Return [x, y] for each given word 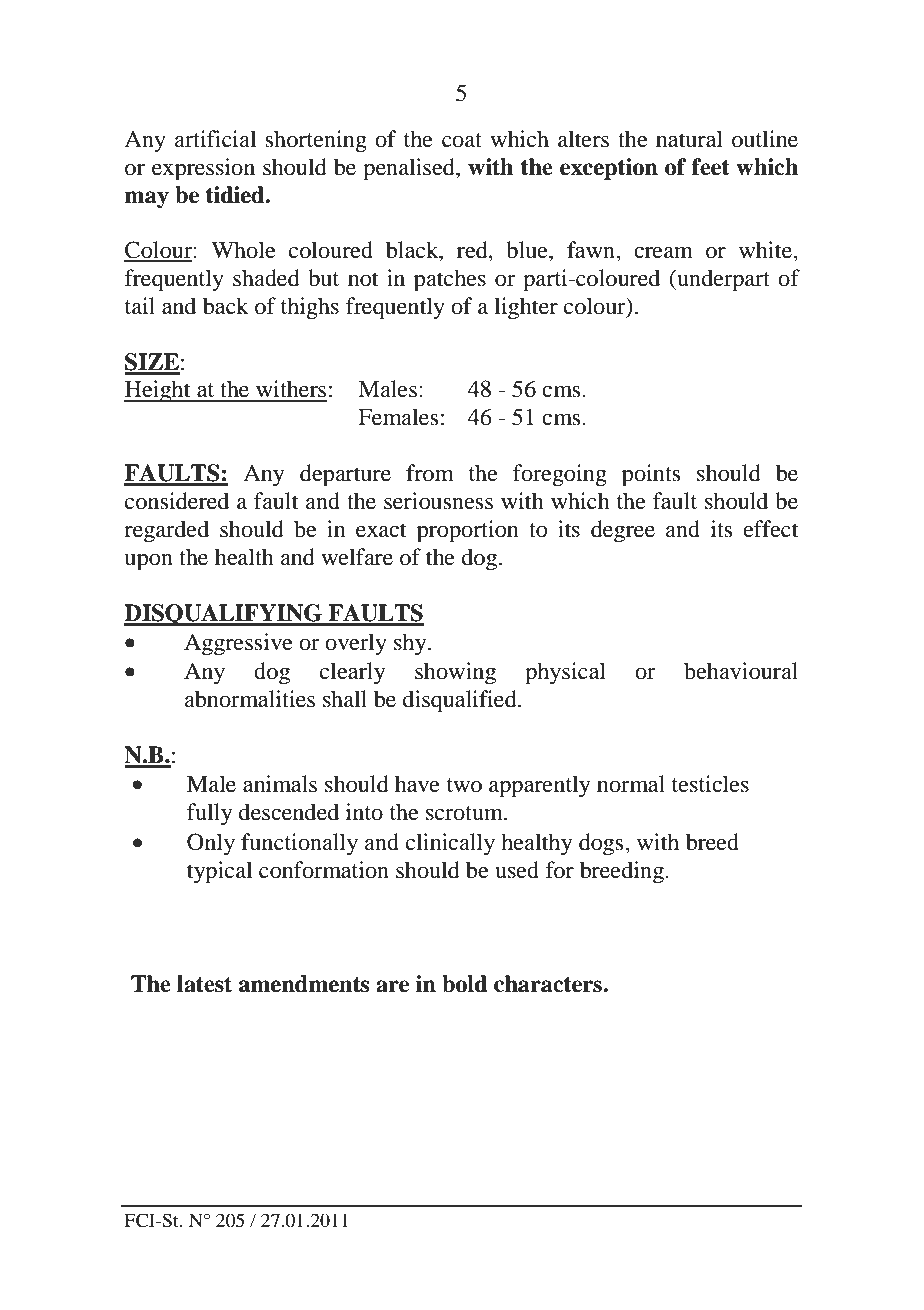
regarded [166, 531]
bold [465, 984]
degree [623, 531]
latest [204, 984]
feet [711, 167]
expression [203, 169]
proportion [468, 531]
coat [462, 140]
